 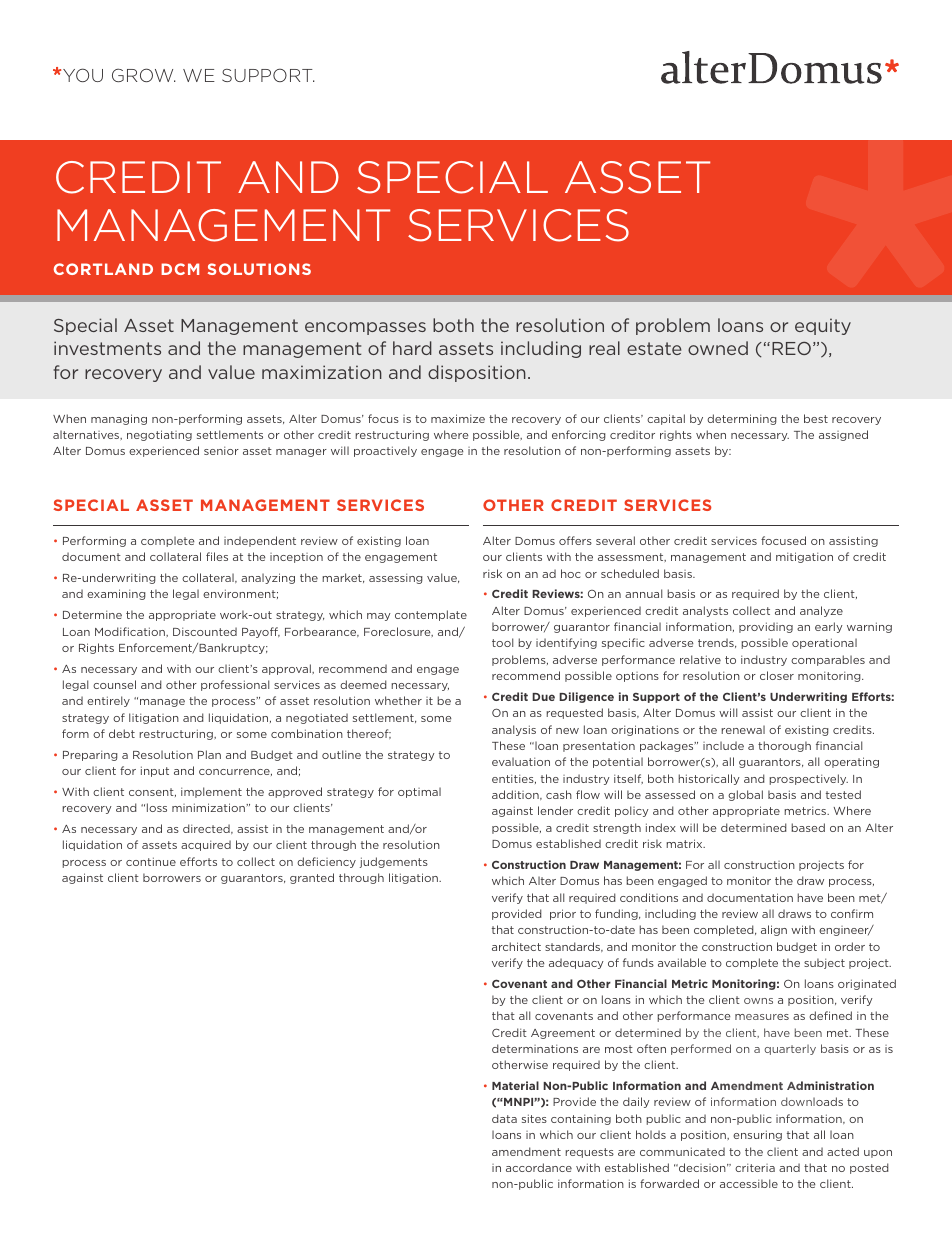 I want to click on tool, so click(x=502, y=642).
